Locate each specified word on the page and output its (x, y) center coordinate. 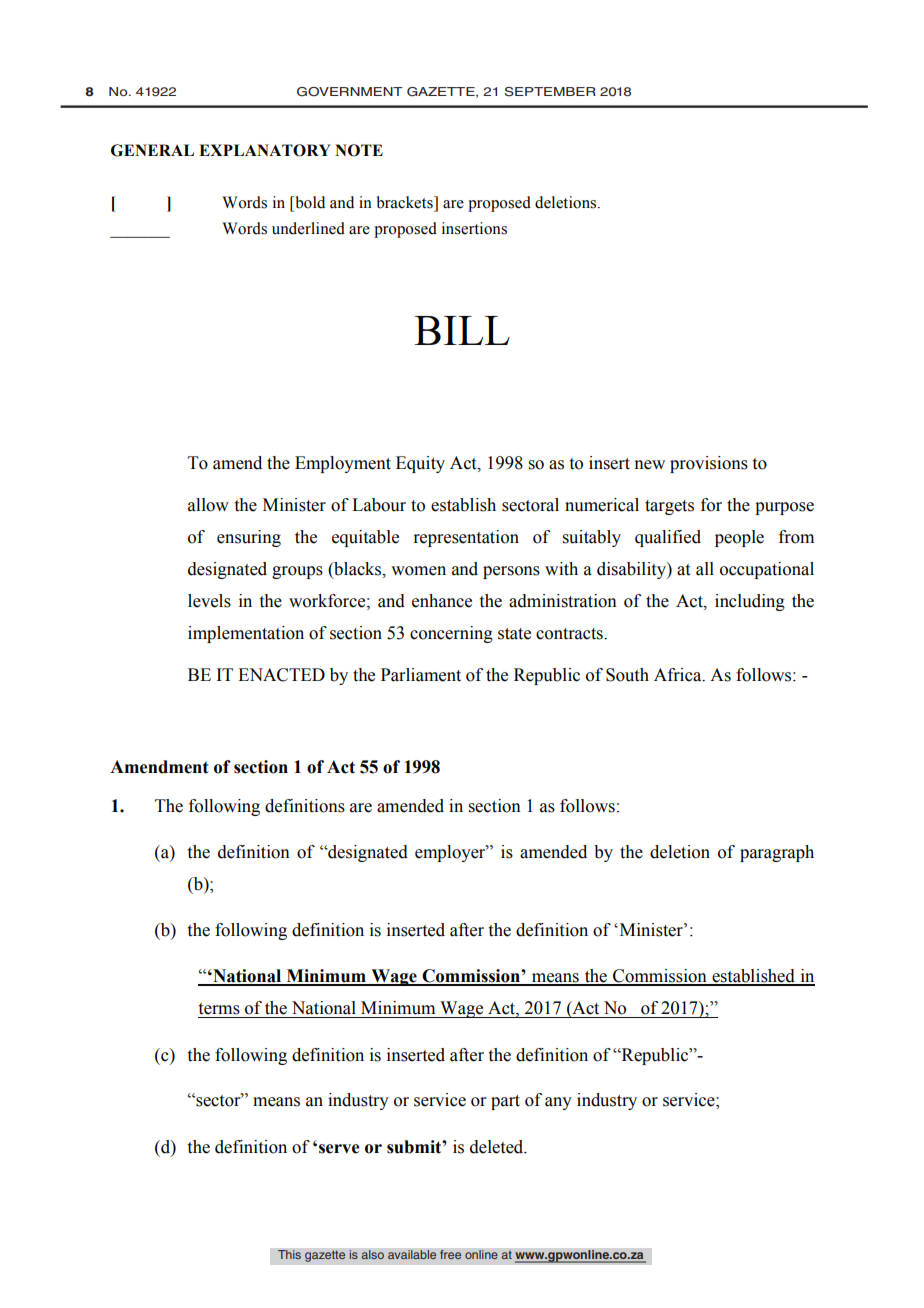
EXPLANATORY (264, 150)
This (289, 1255)
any (558, 1103)
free (451, 1255)
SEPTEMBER (550, 92)
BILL (462, 330)
